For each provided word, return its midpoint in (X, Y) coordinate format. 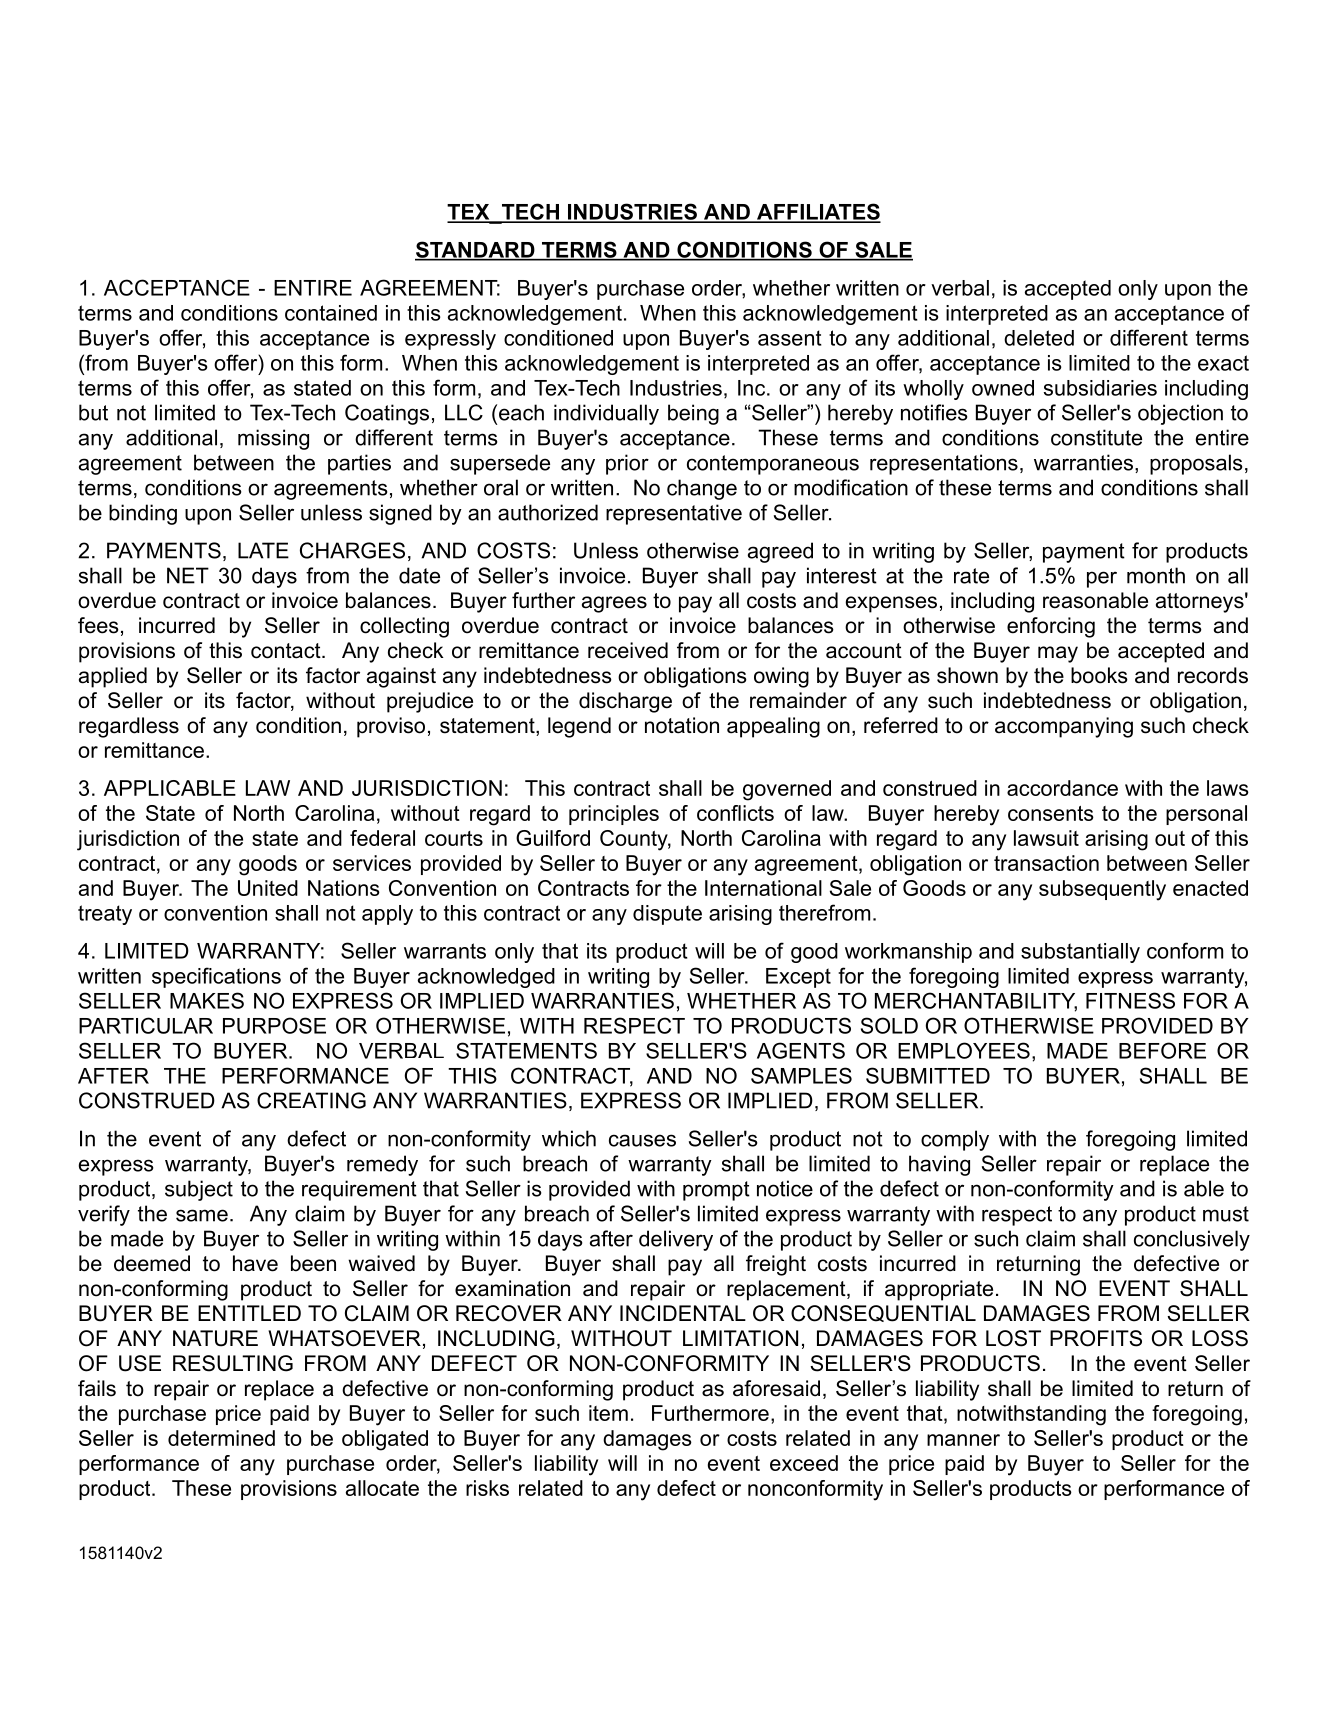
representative (674, 514)
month (1156, 575)
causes (642, 1140)
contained (331, 313)
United (268, 888)
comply (955, 1140)
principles (614, 815)
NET (188, 575)
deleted (1039, 338)
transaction (1046, 863)
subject (199, 1190)
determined (221, 1438)
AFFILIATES (818, 212)
